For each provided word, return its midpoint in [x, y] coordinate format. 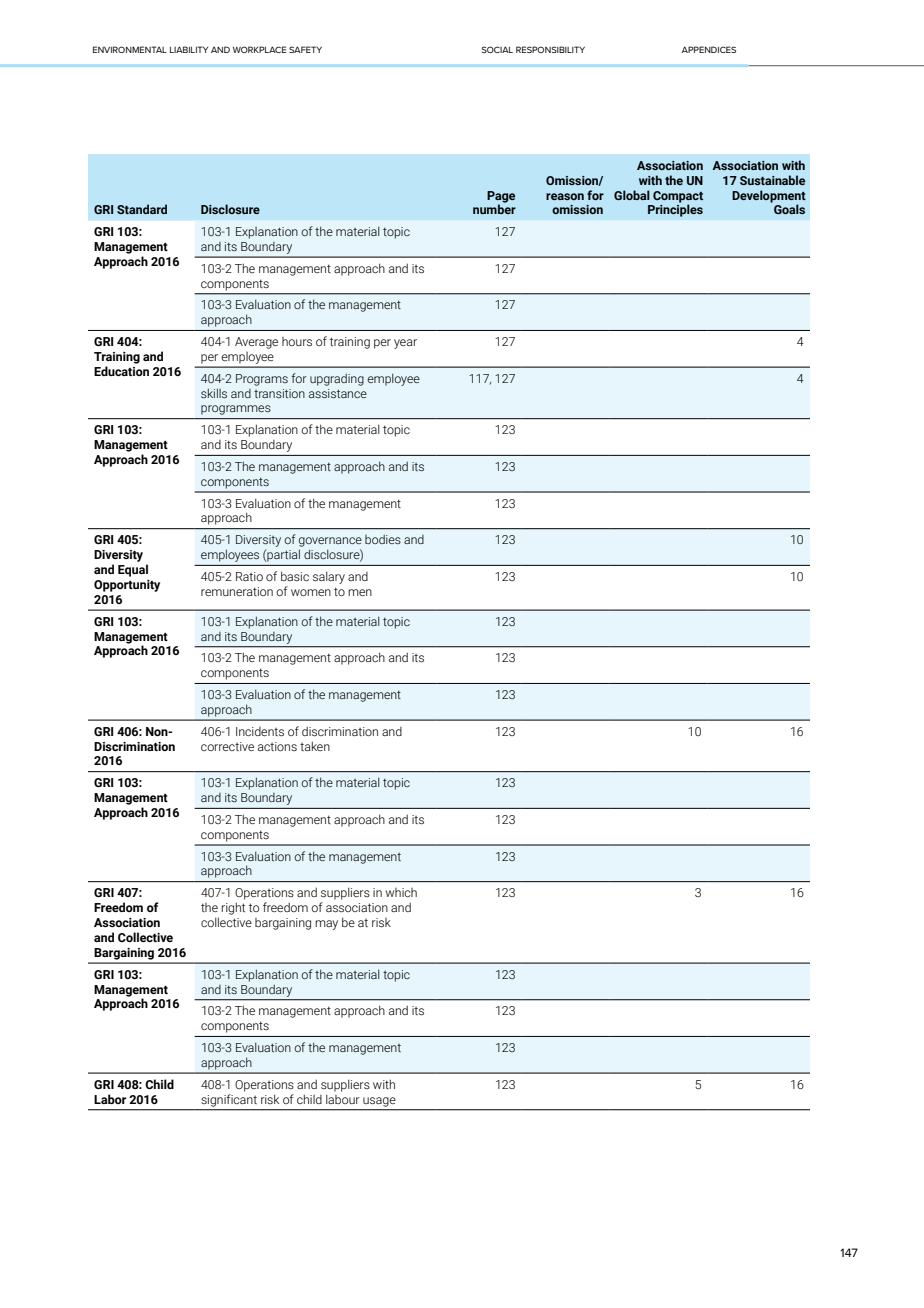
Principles [675, 210]
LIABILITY [189, 49]
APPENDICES [708, 49]
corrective [227, 746]
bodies [383, 539]
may [326, 925]
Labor [110, 1099]
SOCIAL [497, 49]
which [401, 892]
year [405, 344]
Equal [133, 570]
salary [329, 577]
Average [256, 343]
